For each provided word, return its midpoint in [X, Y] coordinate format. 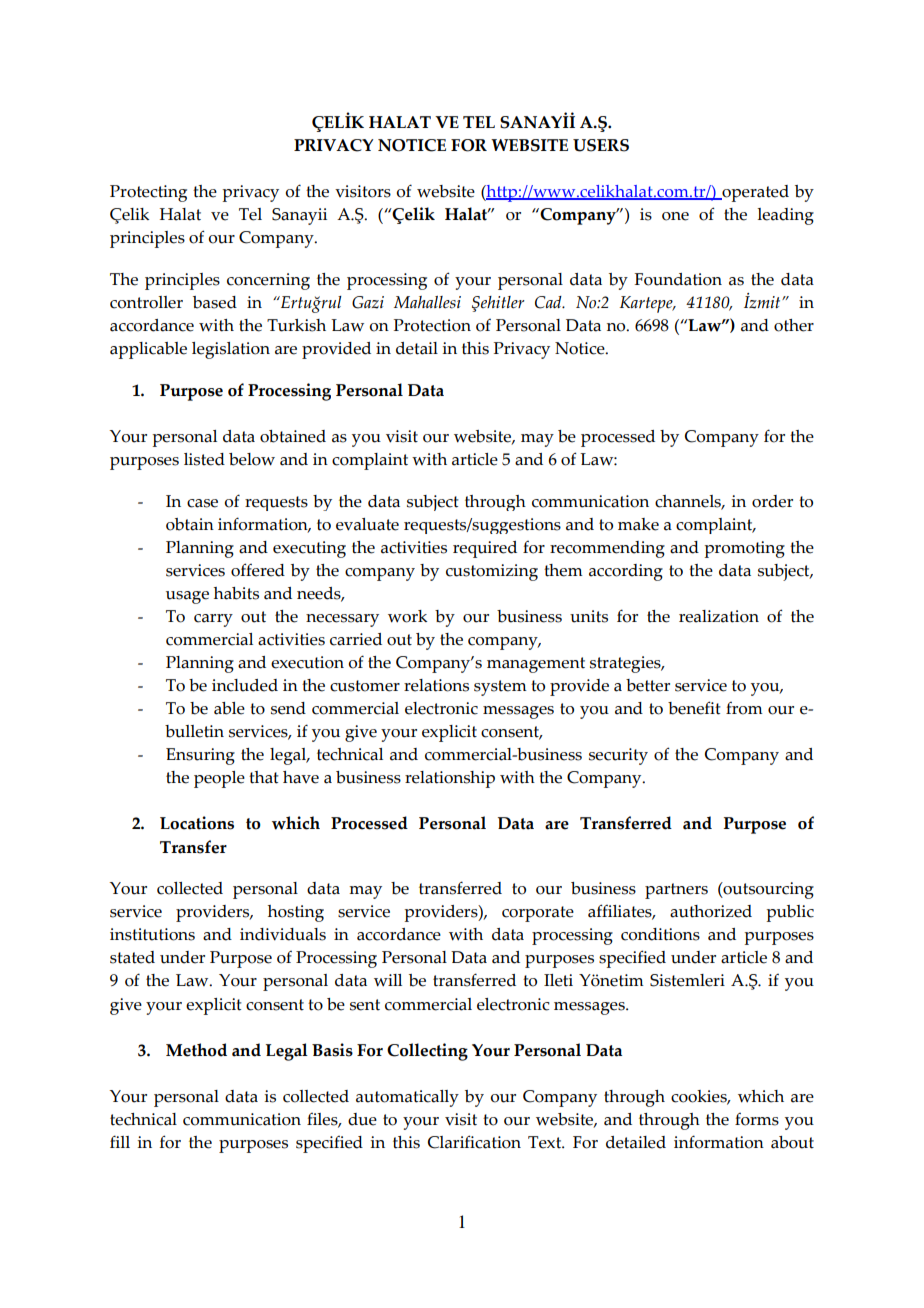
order [772, 501]
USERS [601, 145]
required [485, 549]
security [618, 756]
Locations [197, 823]
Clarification [474, 1142]
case [202, 503]
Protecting [148, 193]
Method [196, 1050]
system [500, 688]
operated [754, 193]
